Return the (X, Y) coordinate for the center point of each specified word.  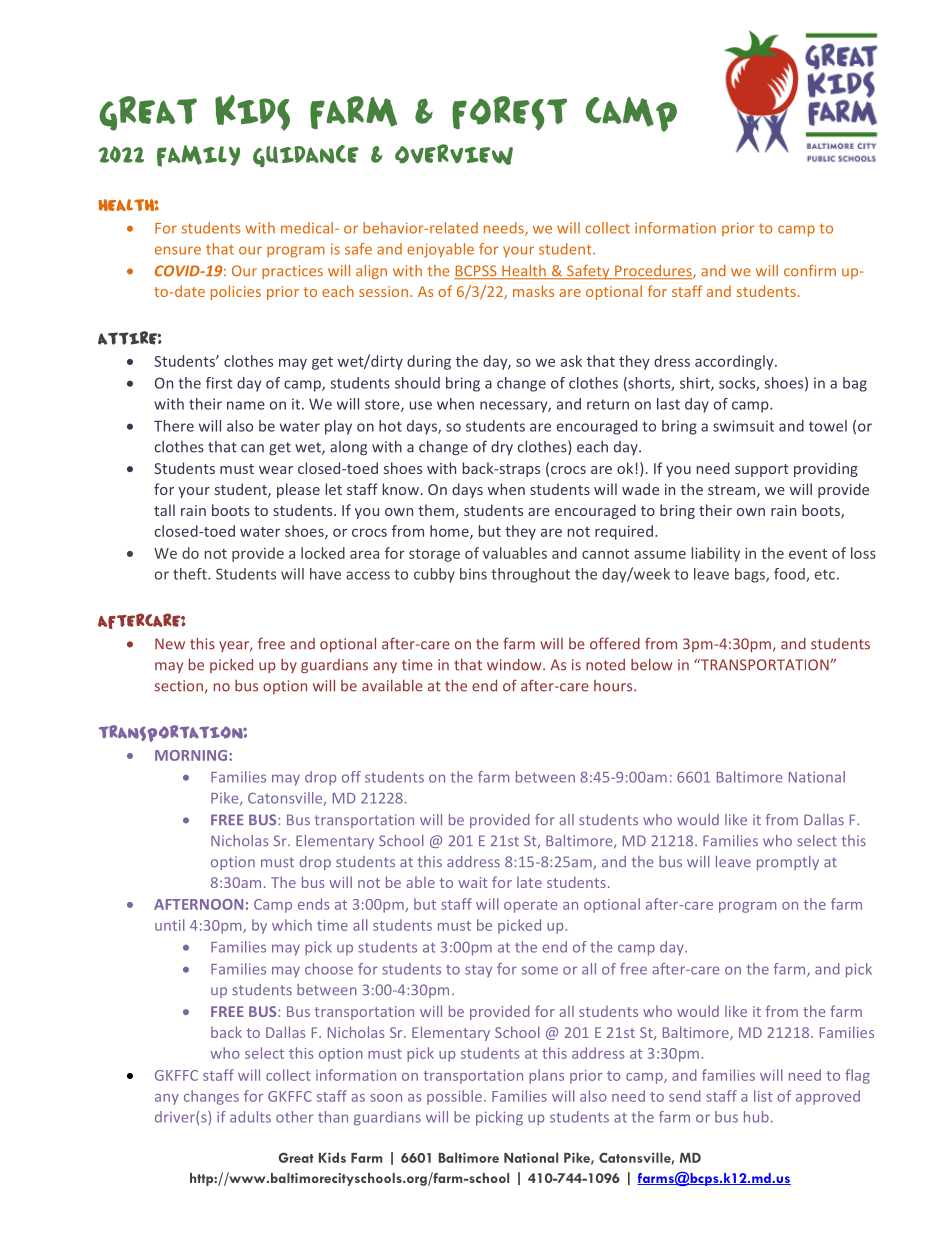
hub (756, 1117)
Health (524, 272)
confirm (810, 271)
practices (292, 272)
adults (250, 1117)
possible (454, 1097)
